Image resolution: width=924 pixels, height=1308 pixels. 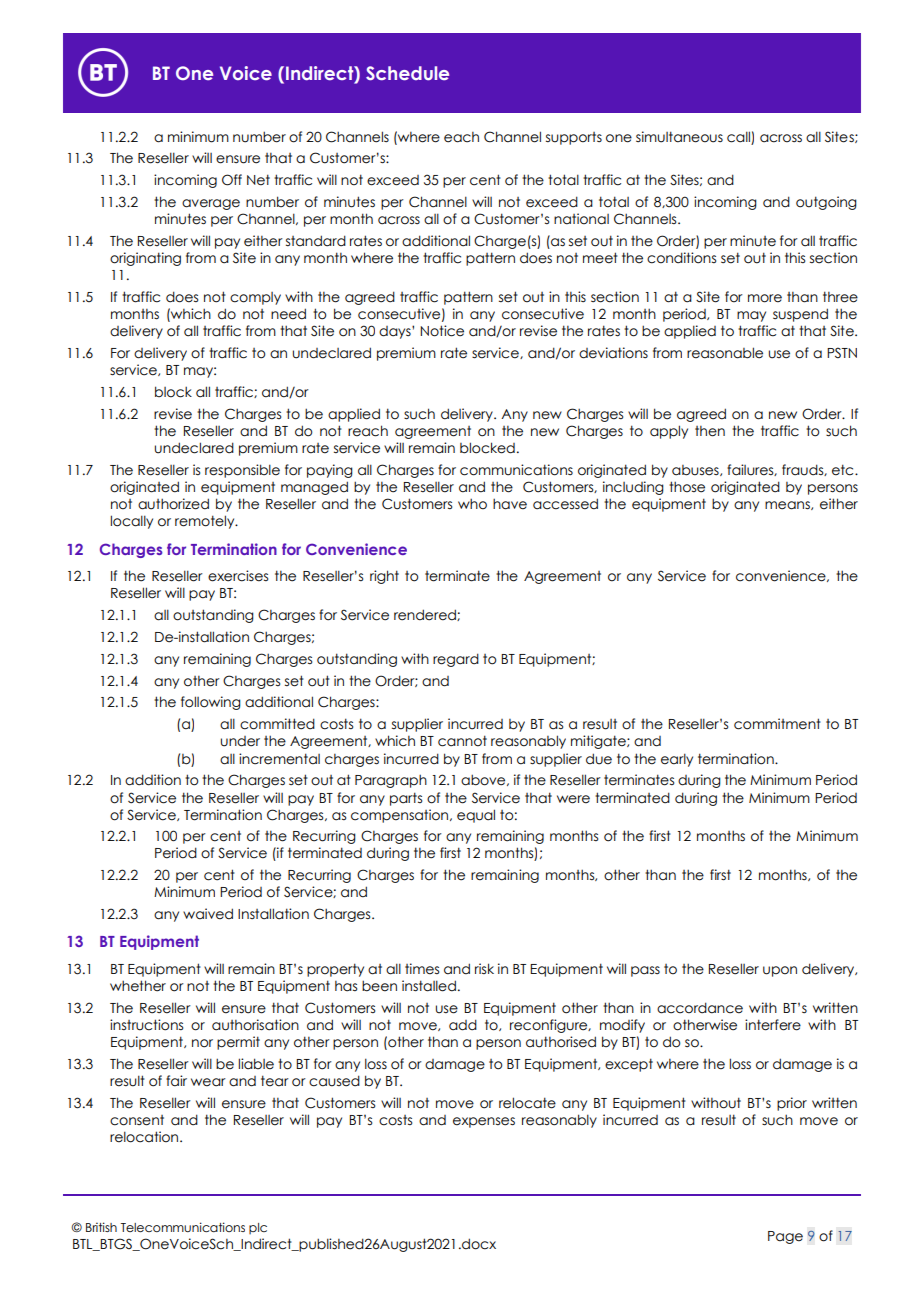 I want to click on comply, so click(x=255, y=298).
